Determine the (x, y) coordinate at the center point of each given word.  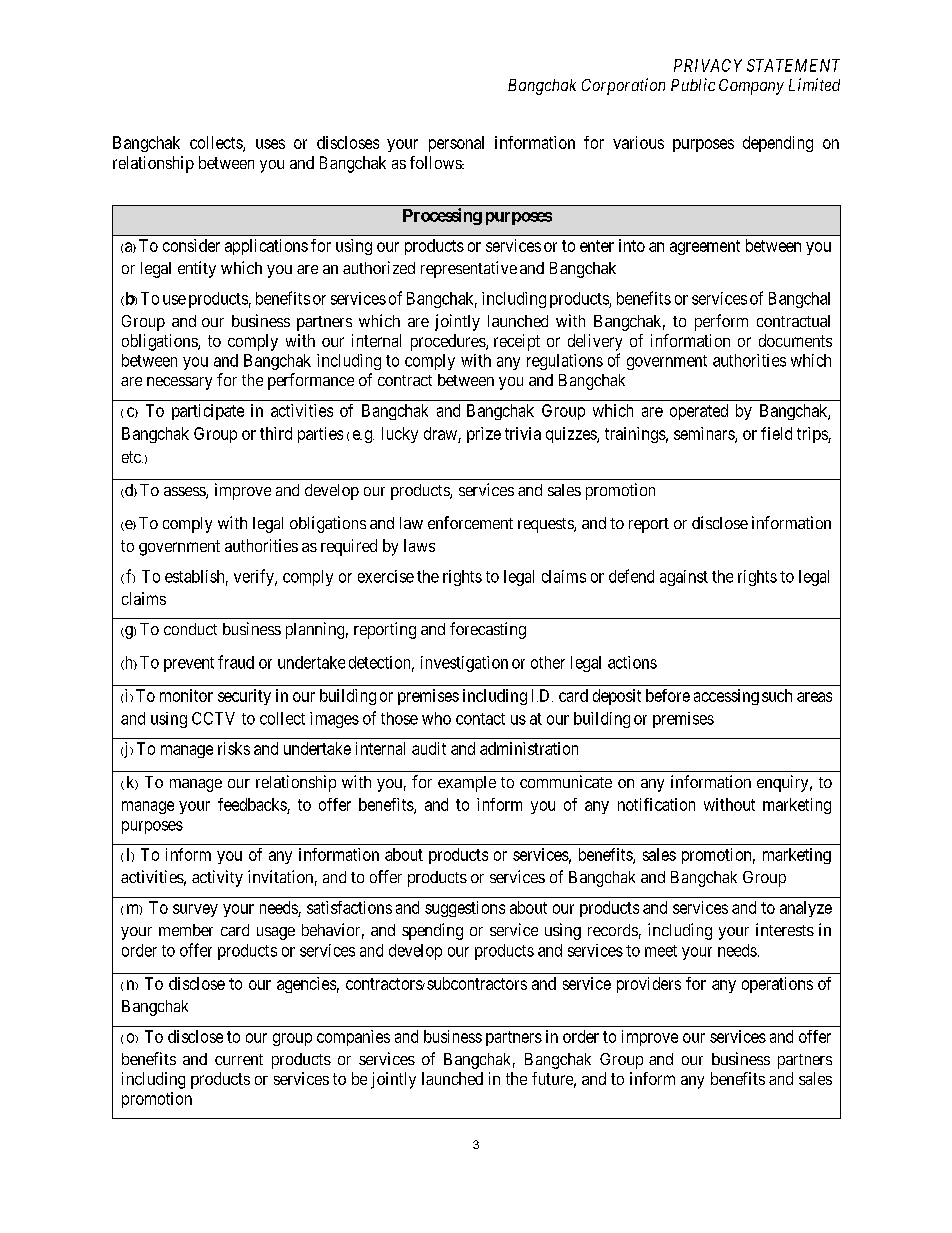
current (239, 1059)
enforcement (470, 522)
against (684, 578)
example (467, 784)
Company (751, 87)
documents (795, 340)
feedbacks (252, 804)
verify (255, 577)
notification (656, 804)
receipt (517, 342)
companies (353, 1038)
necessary (179, 383)
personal (456, 144)
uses (270, 144)
